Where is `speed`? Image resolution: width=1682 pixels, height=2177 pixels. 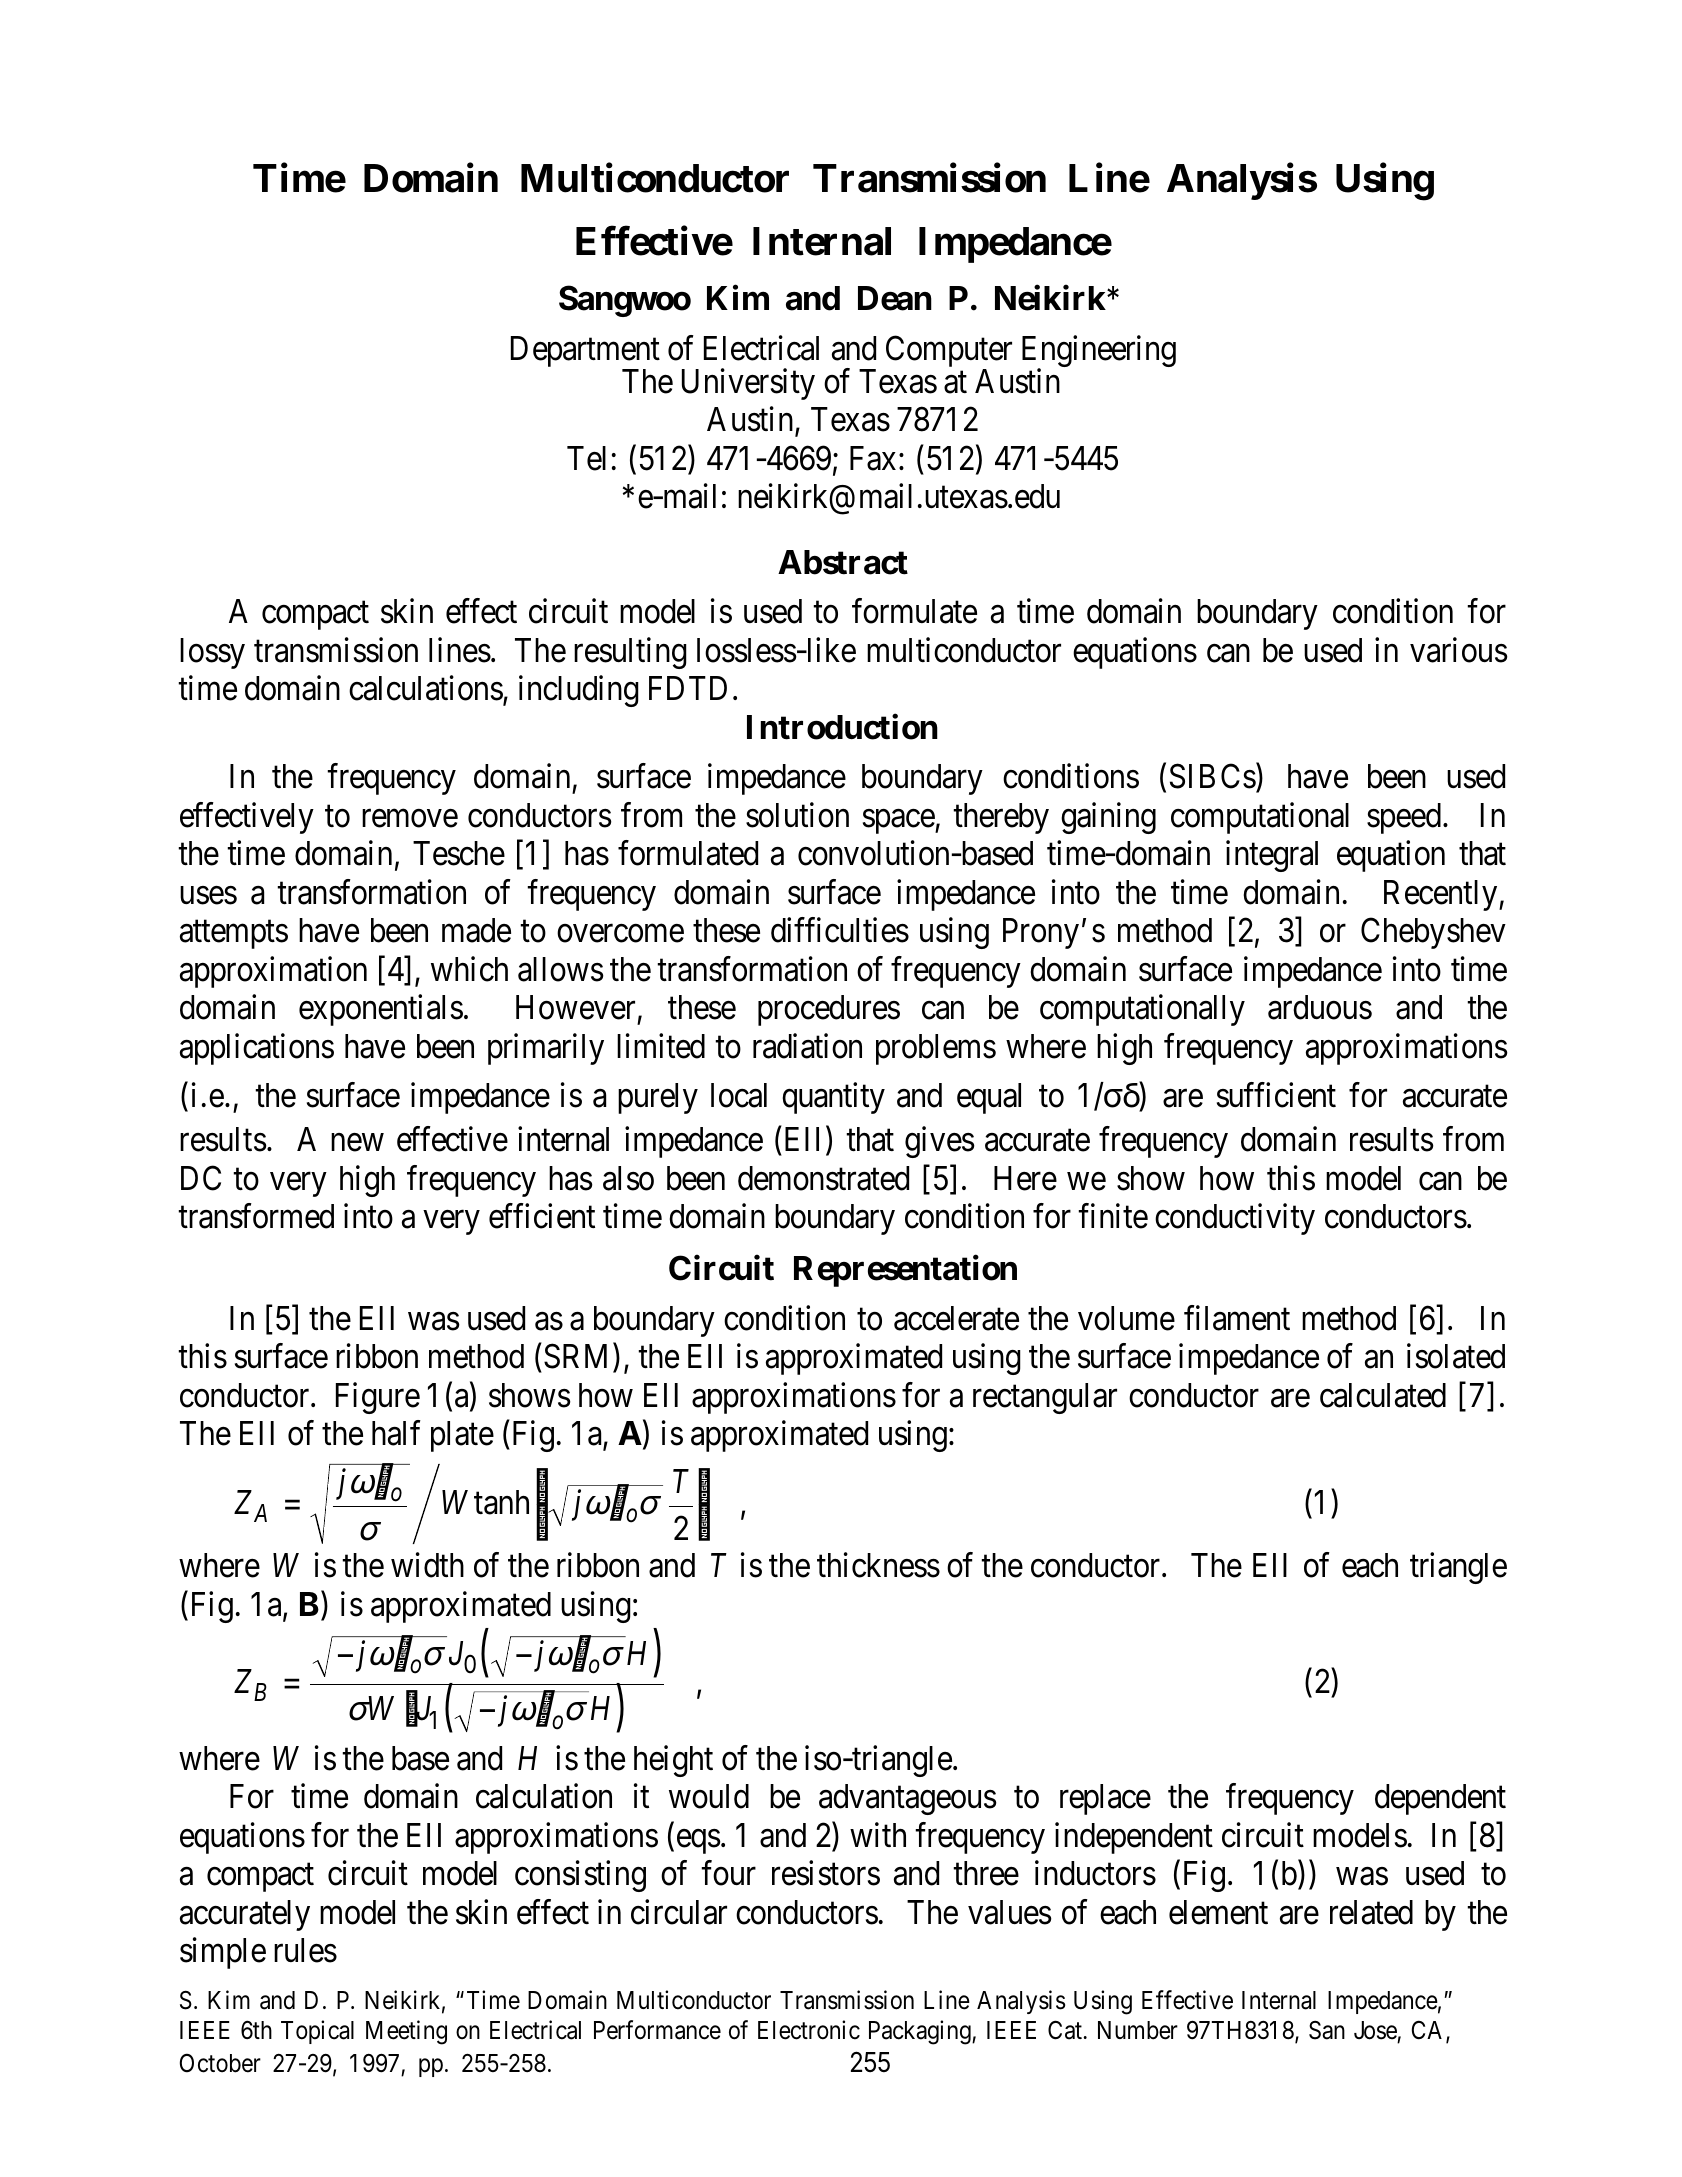
speed is located at coordinates (1405, 818).
